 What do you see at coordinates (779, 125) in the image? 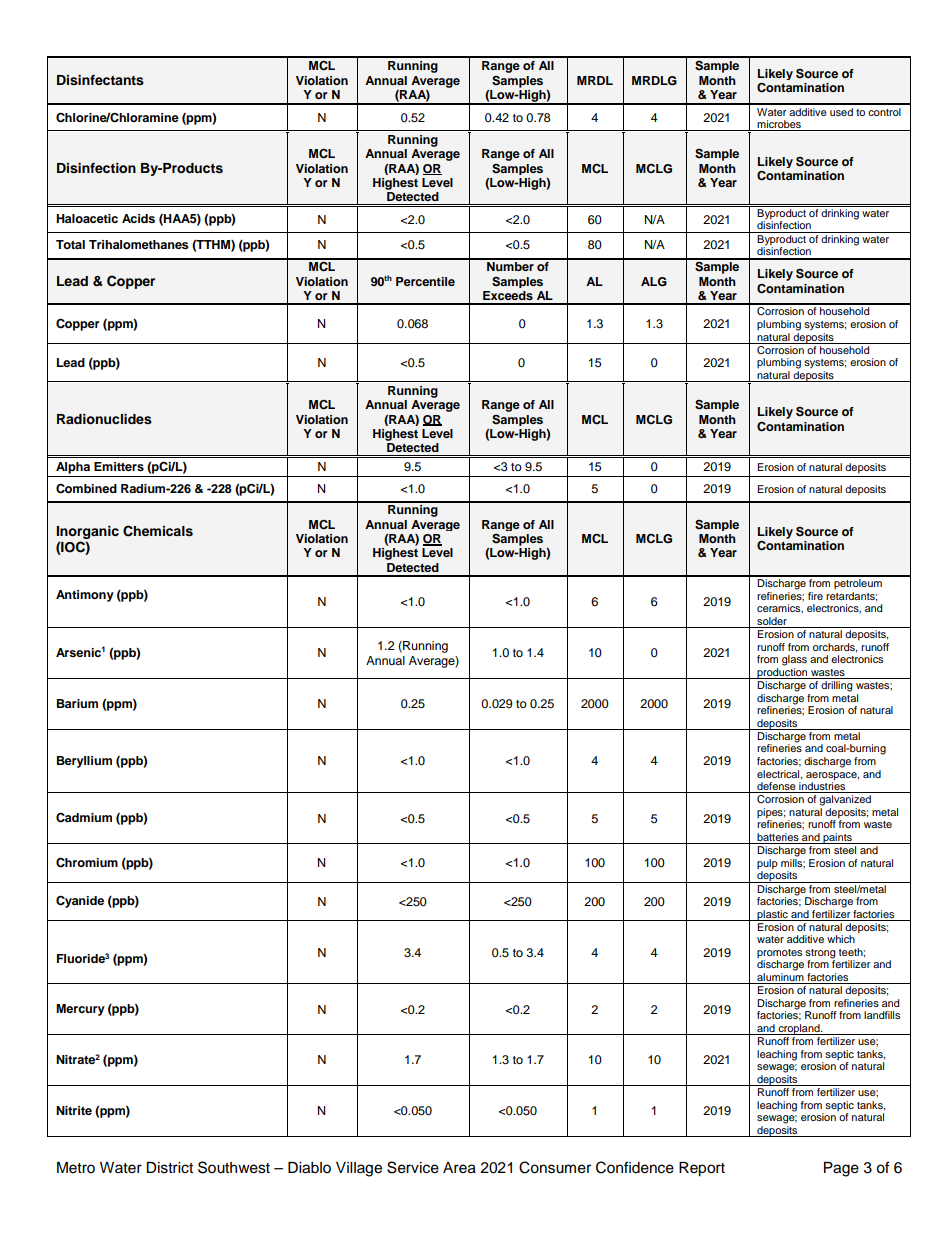
I see `microbes` at bounding box center [779, 125].
